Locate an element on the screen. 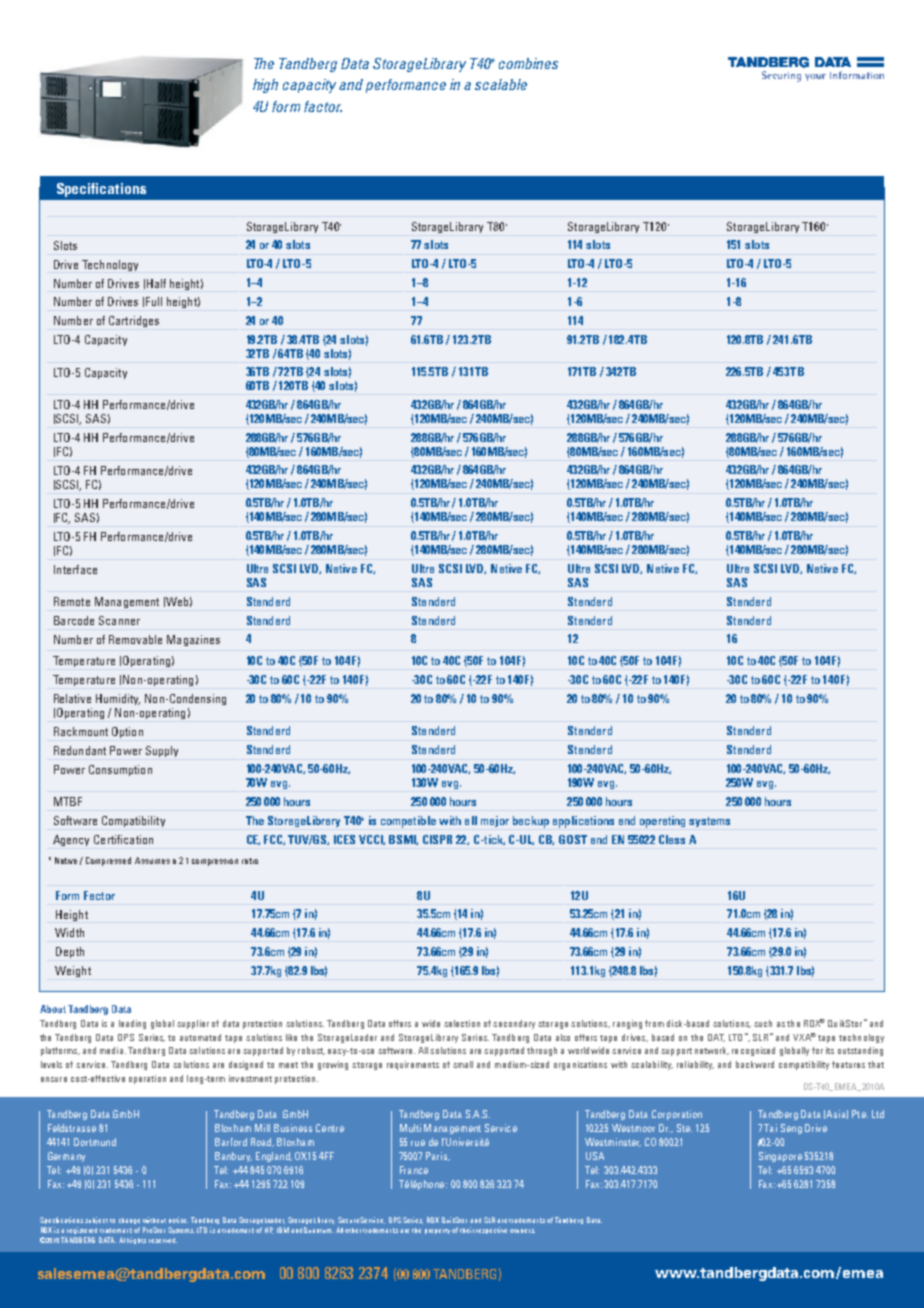 Image resolution: width=924 pixels, height=1308 pixels. such is located at coordinates (763, 1023).
